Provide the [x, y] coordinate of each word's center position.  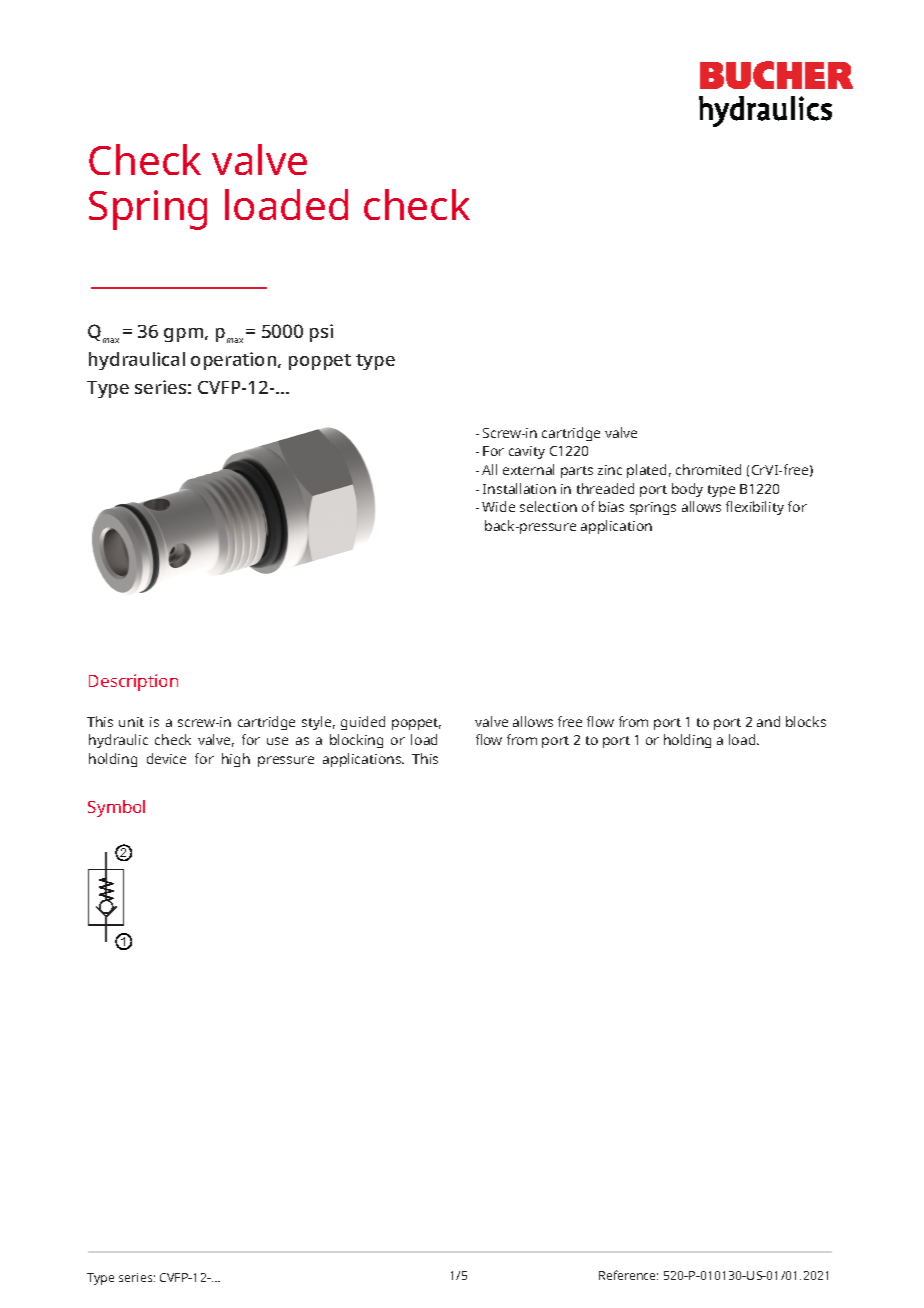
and [768, 721]
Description [133, 682]
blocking [356, 741]
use [277, 741]
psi [321, 333]
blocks [806, 721]
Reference [628, 1275]
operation [235, 361]
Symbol [116, 808]
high [236, 760]
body [687, 490]
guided [363, 723]
